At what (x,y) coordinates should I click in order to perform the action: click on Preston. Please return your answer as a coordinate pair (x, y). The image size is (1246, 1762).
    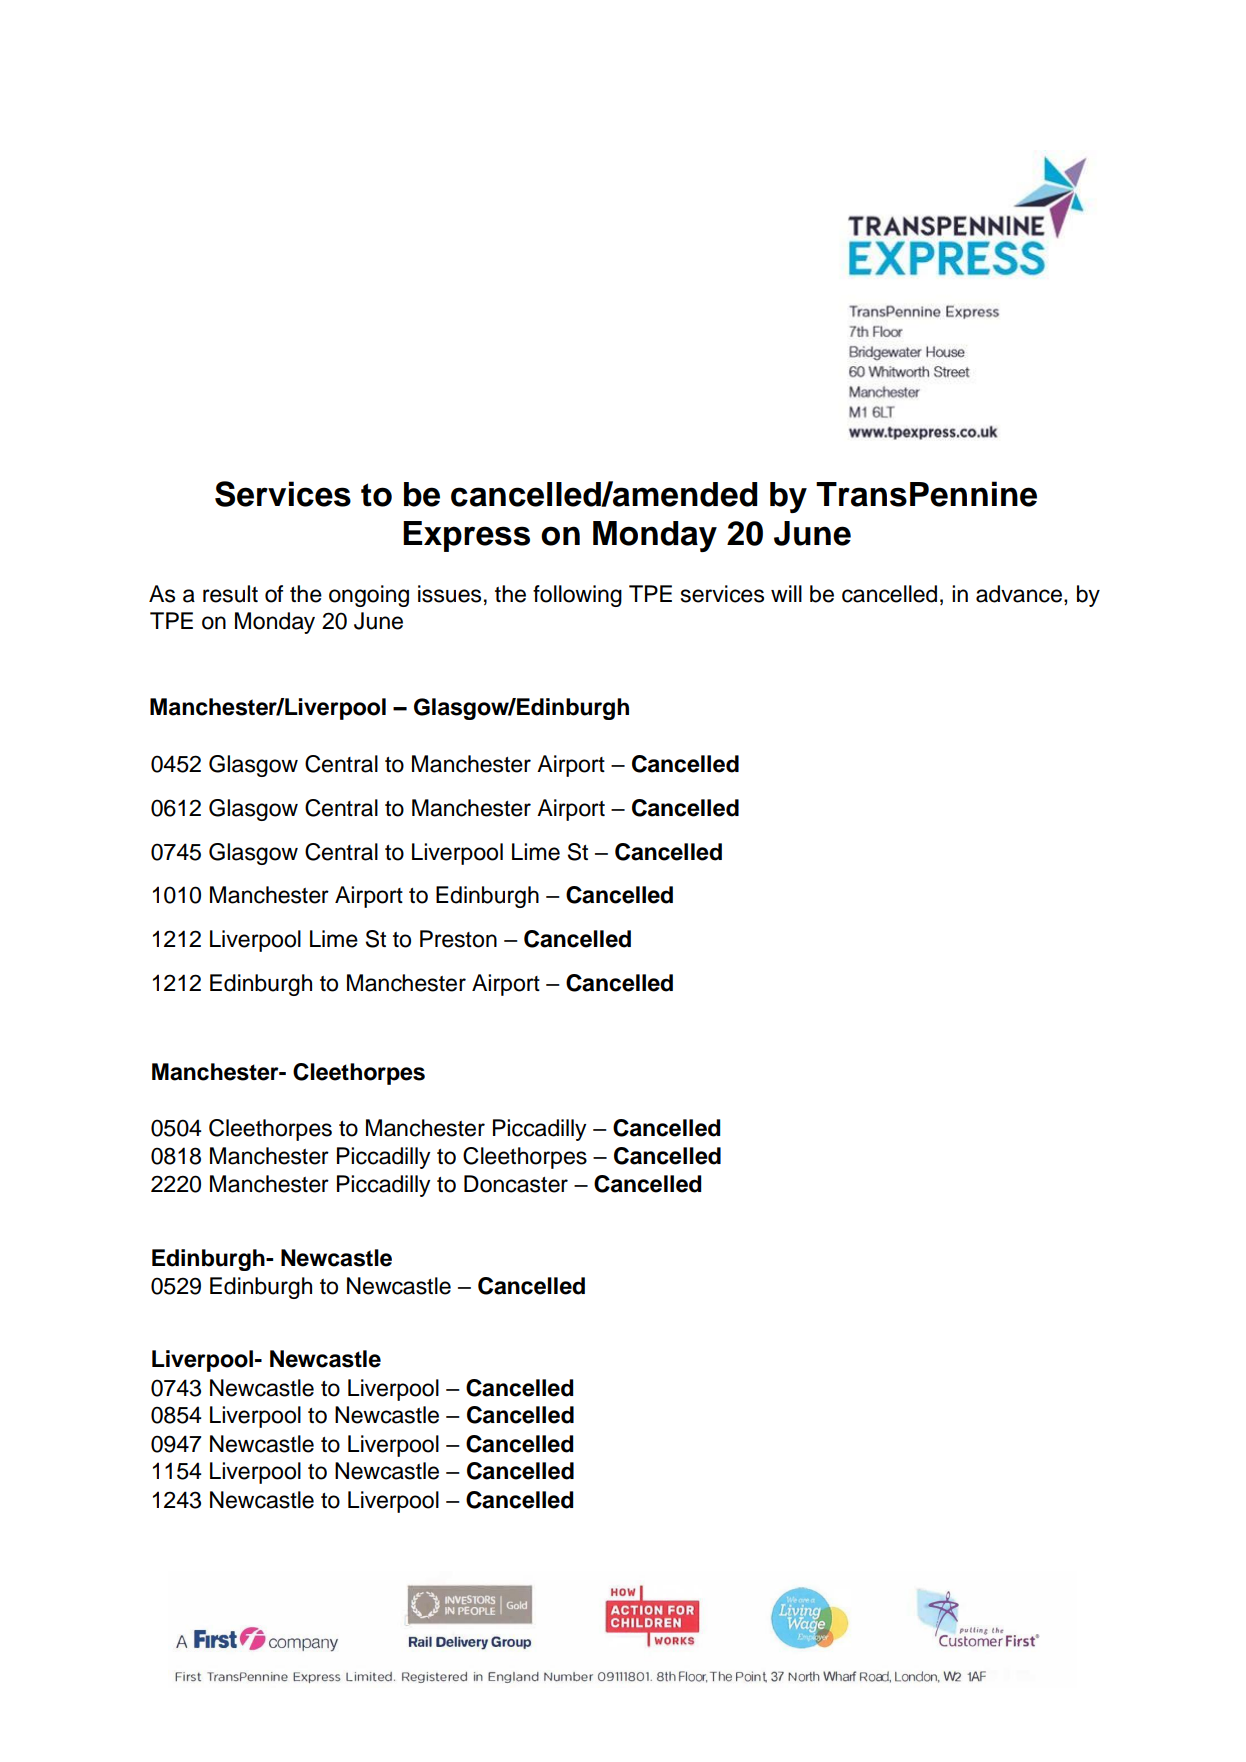
    Looking at the image, I should click on (458, 939).
